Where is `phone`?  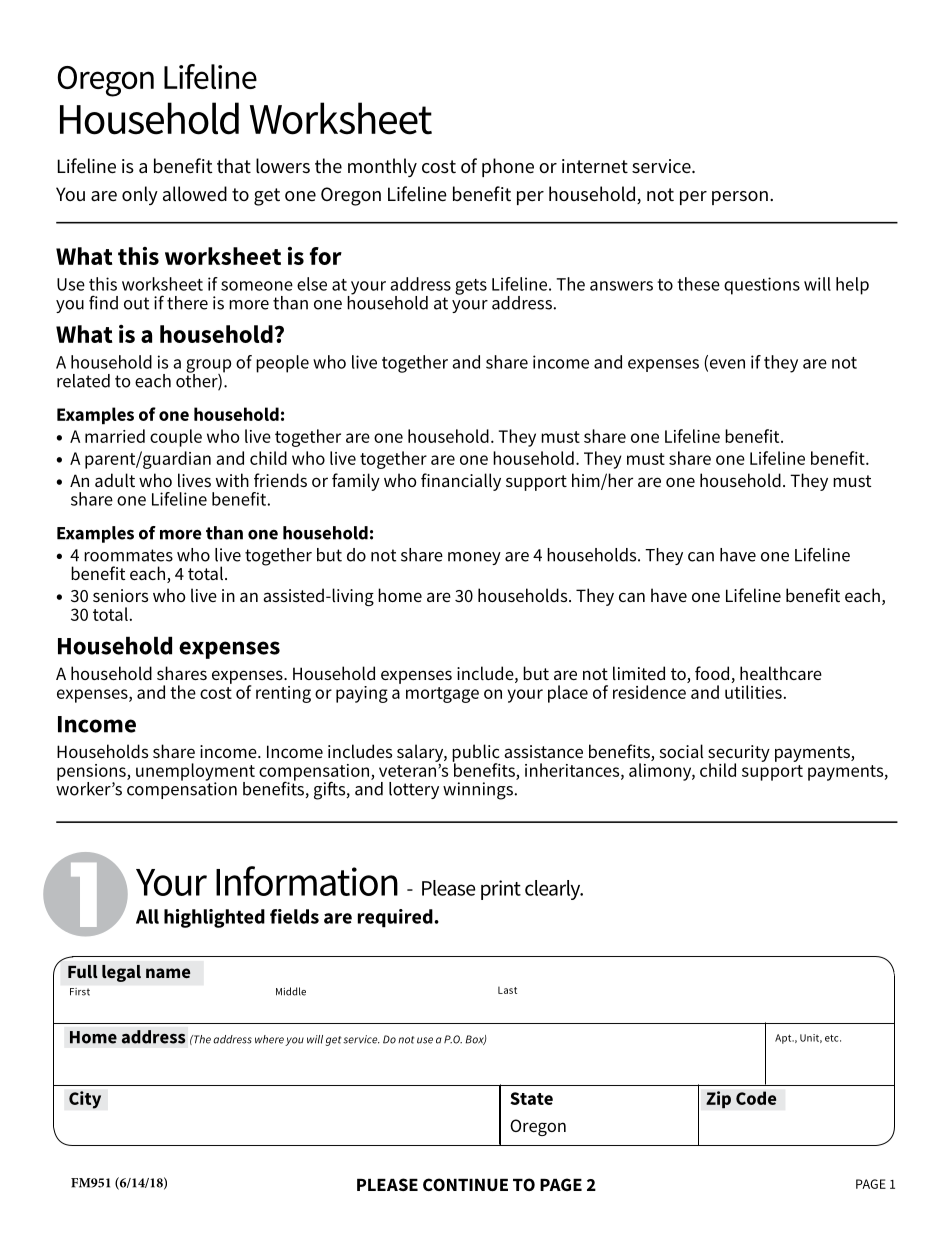
phone is located at coordinates (508, 167).
